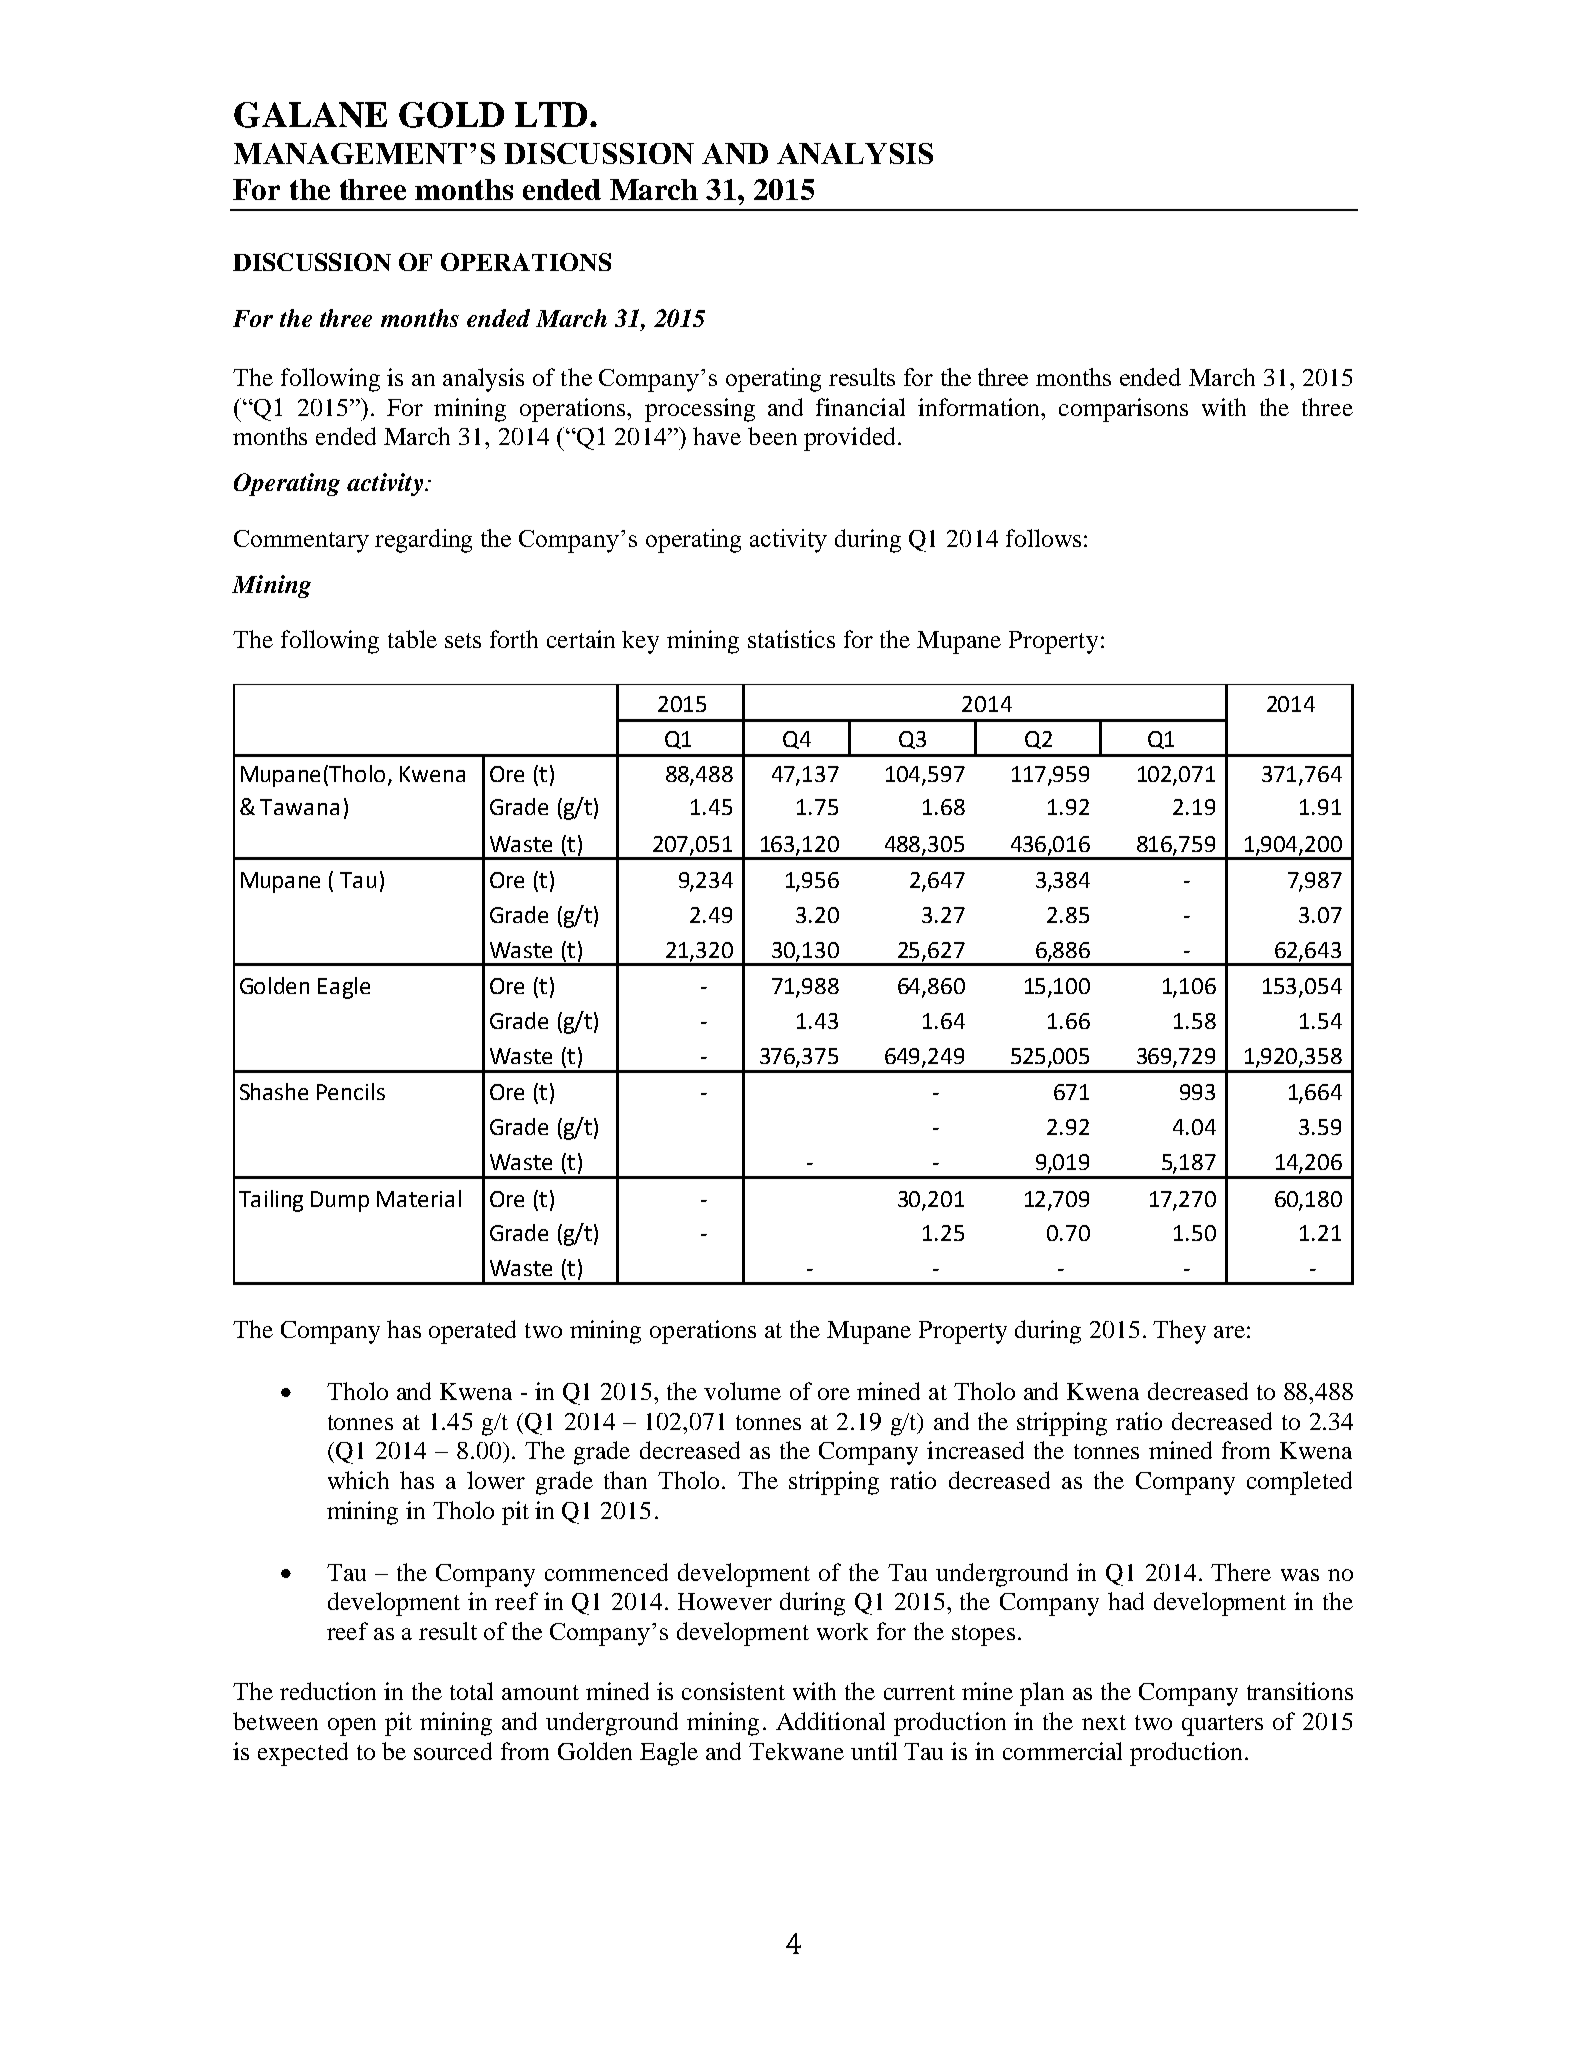 The width and height of the screenshot is (1587, 2054). What do you see at coordinates (351, 1091) in the screenshot?
I see `Pencils` at bounding box center [351, 1091].
